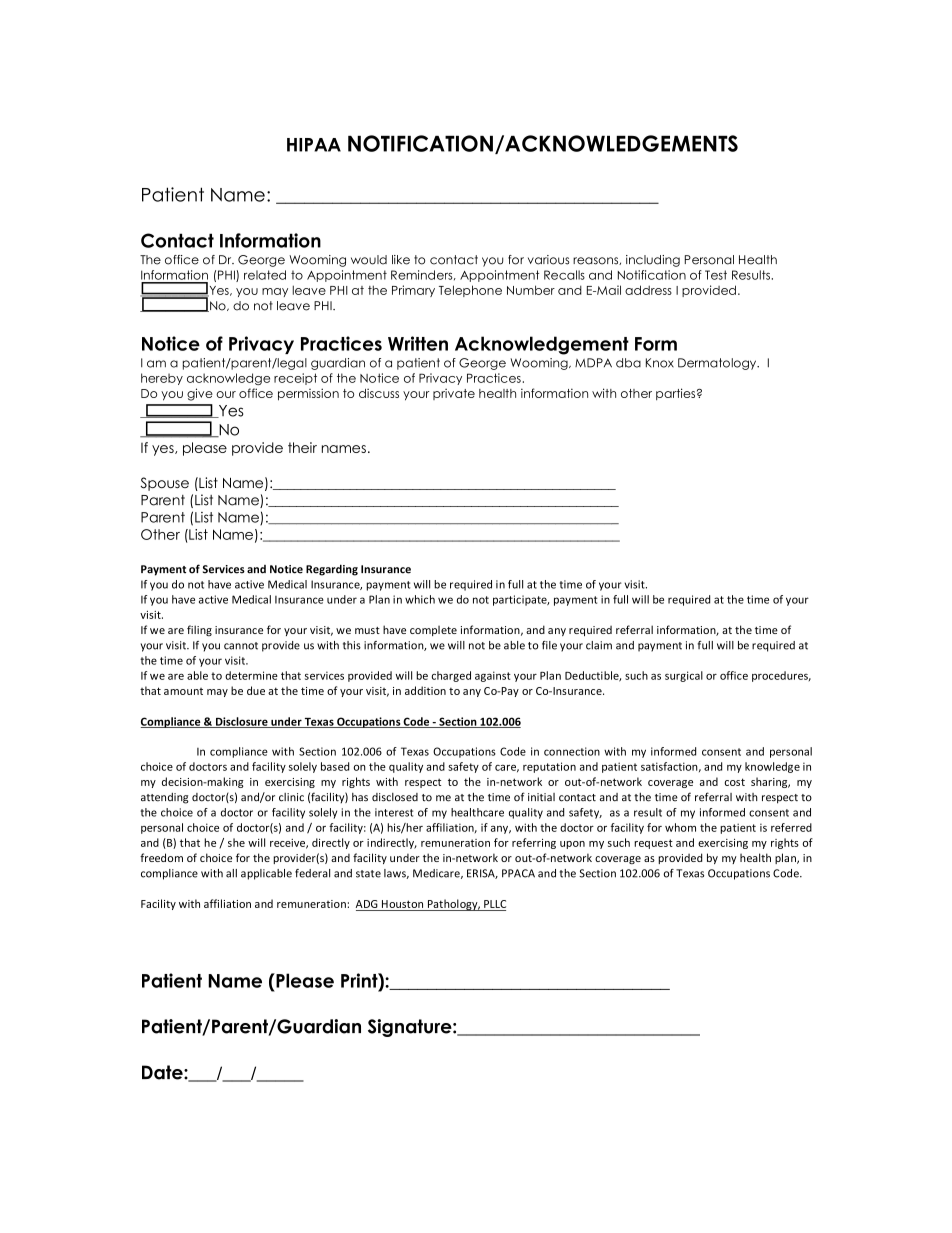  Describe the element at coordinates (549, 260) in the document. I see `various` at that location.
